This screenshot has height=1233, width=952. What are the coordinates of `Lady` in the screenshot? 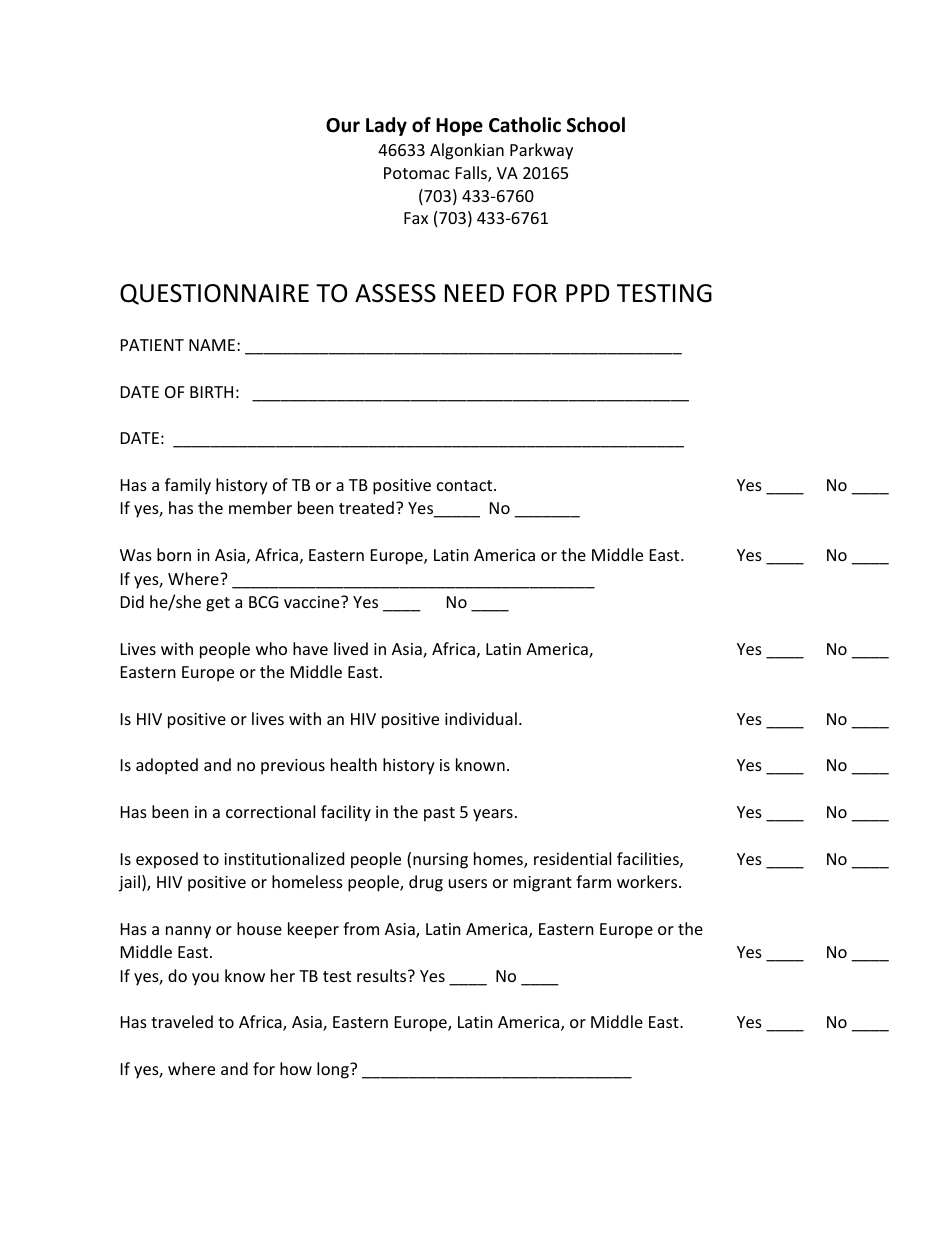 It's located at (386, 126).
